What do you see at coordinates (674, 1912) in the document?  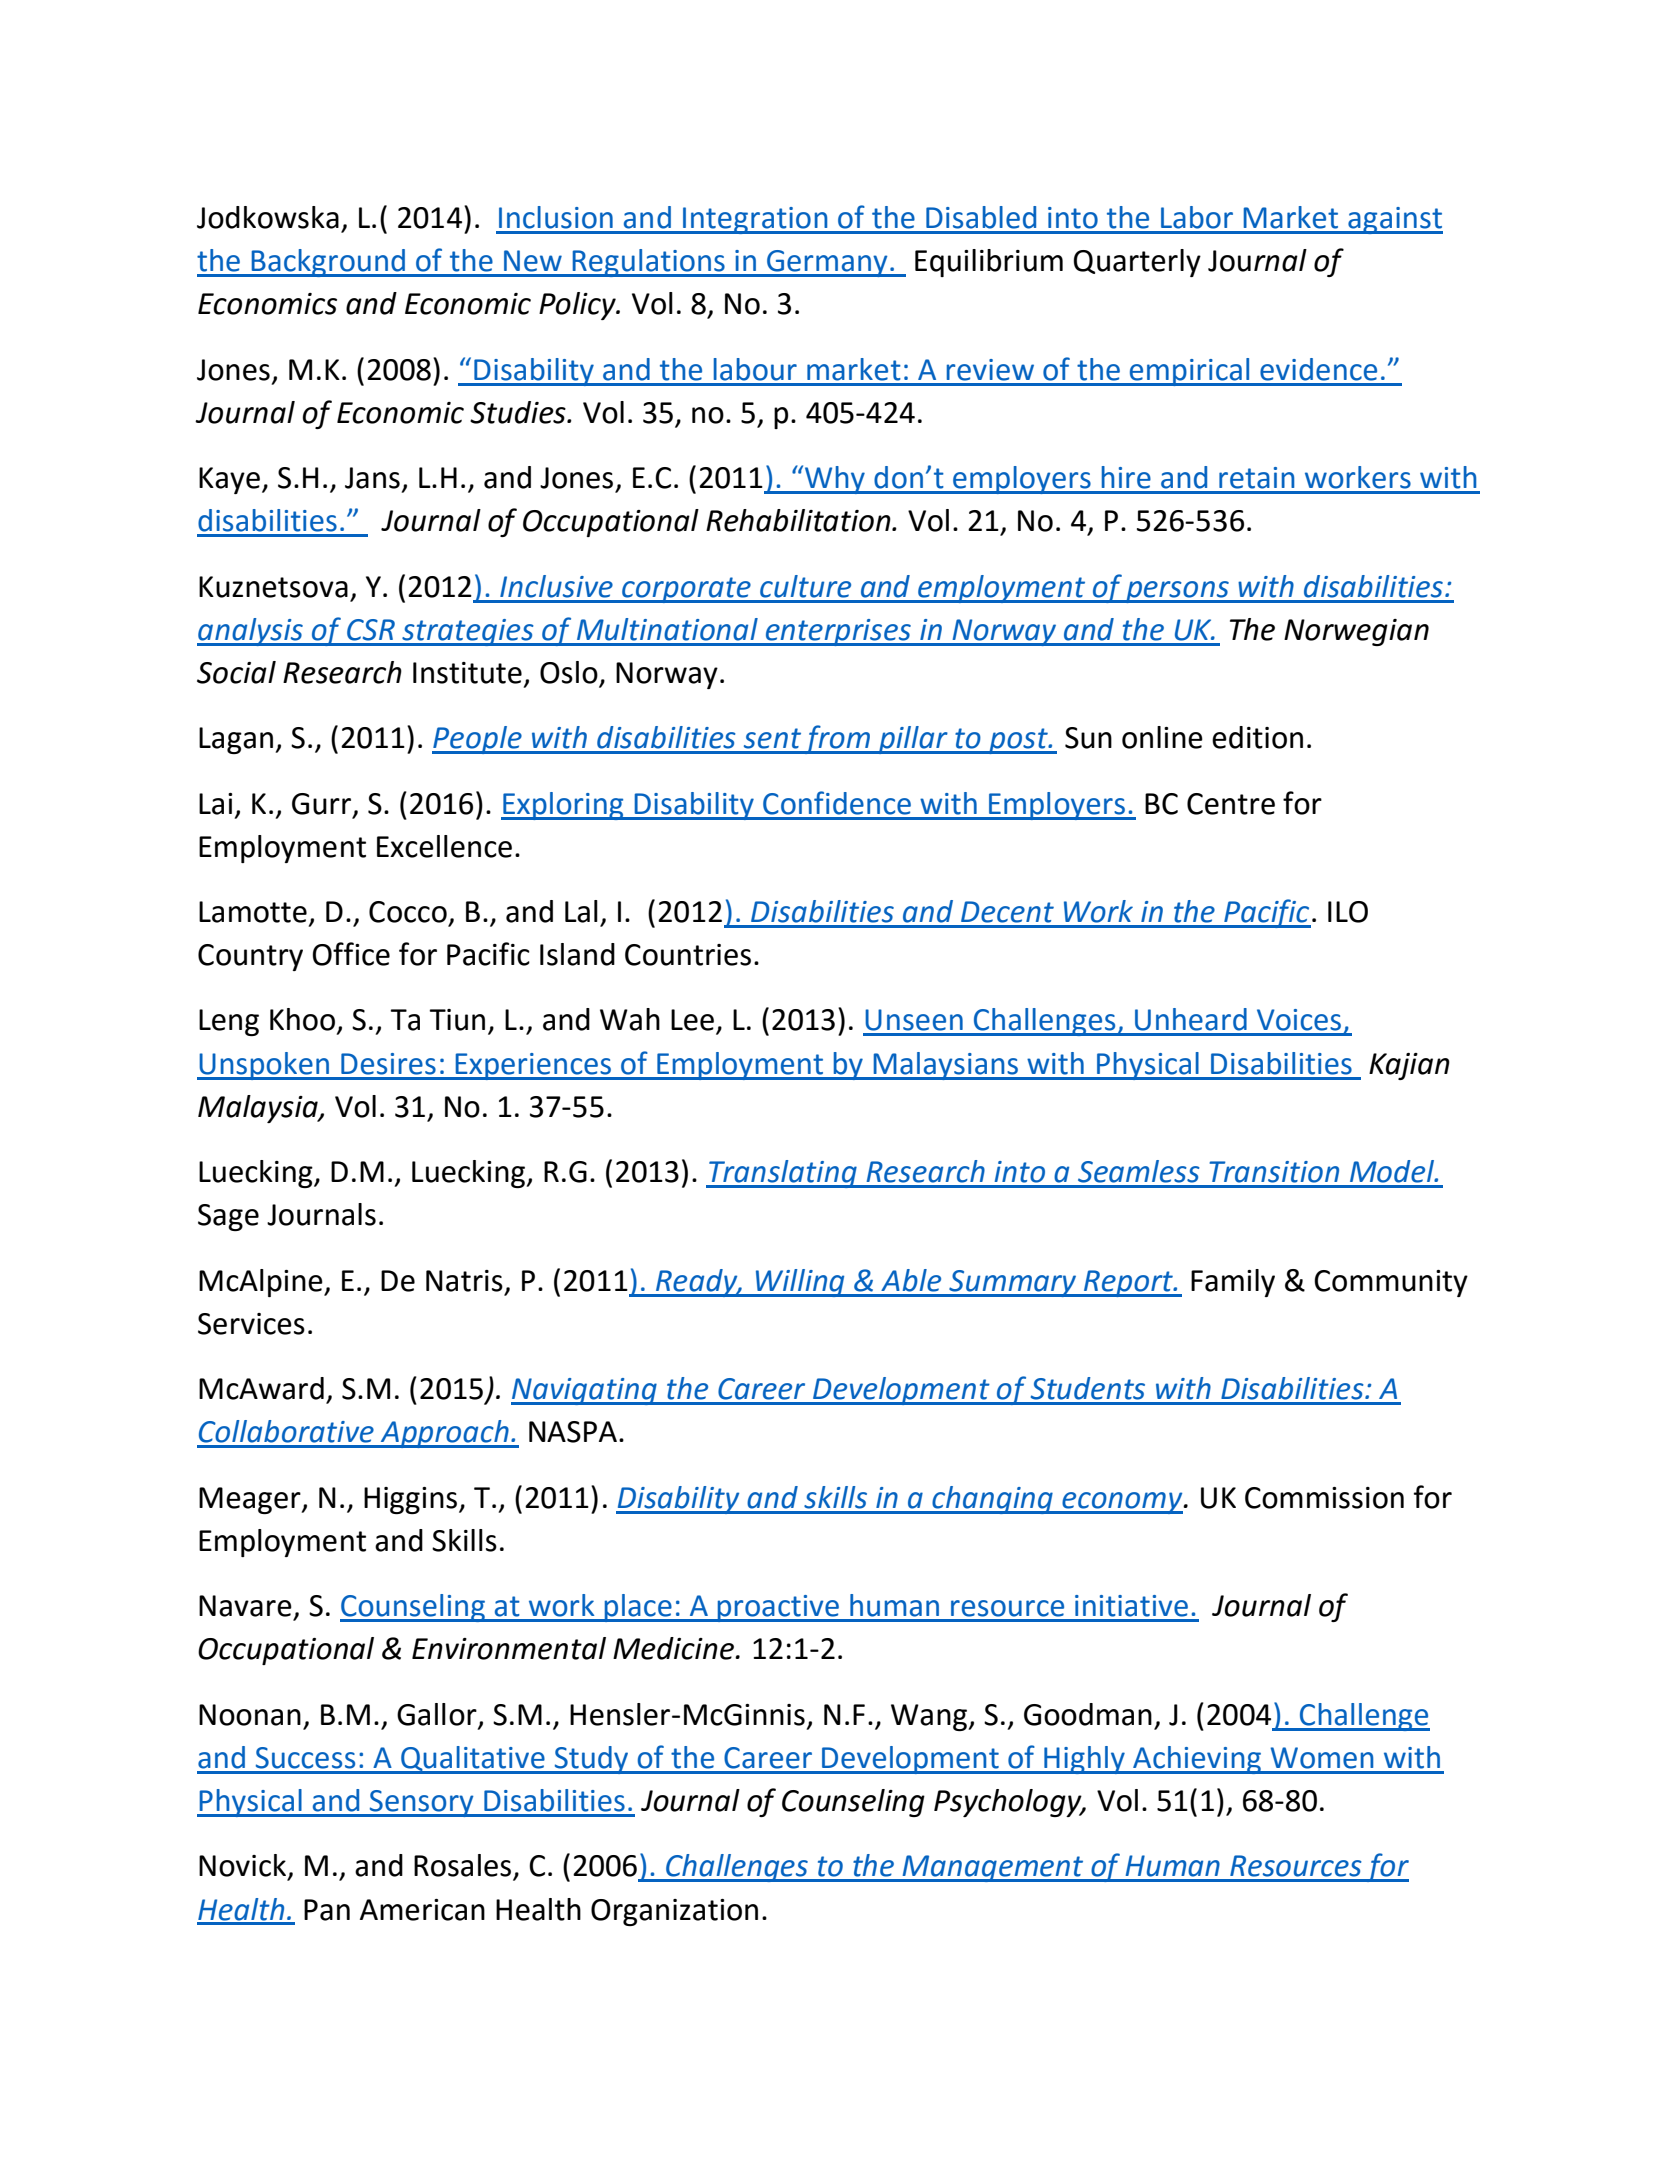 I see `Organization` at bounding box center [674, 1912].
